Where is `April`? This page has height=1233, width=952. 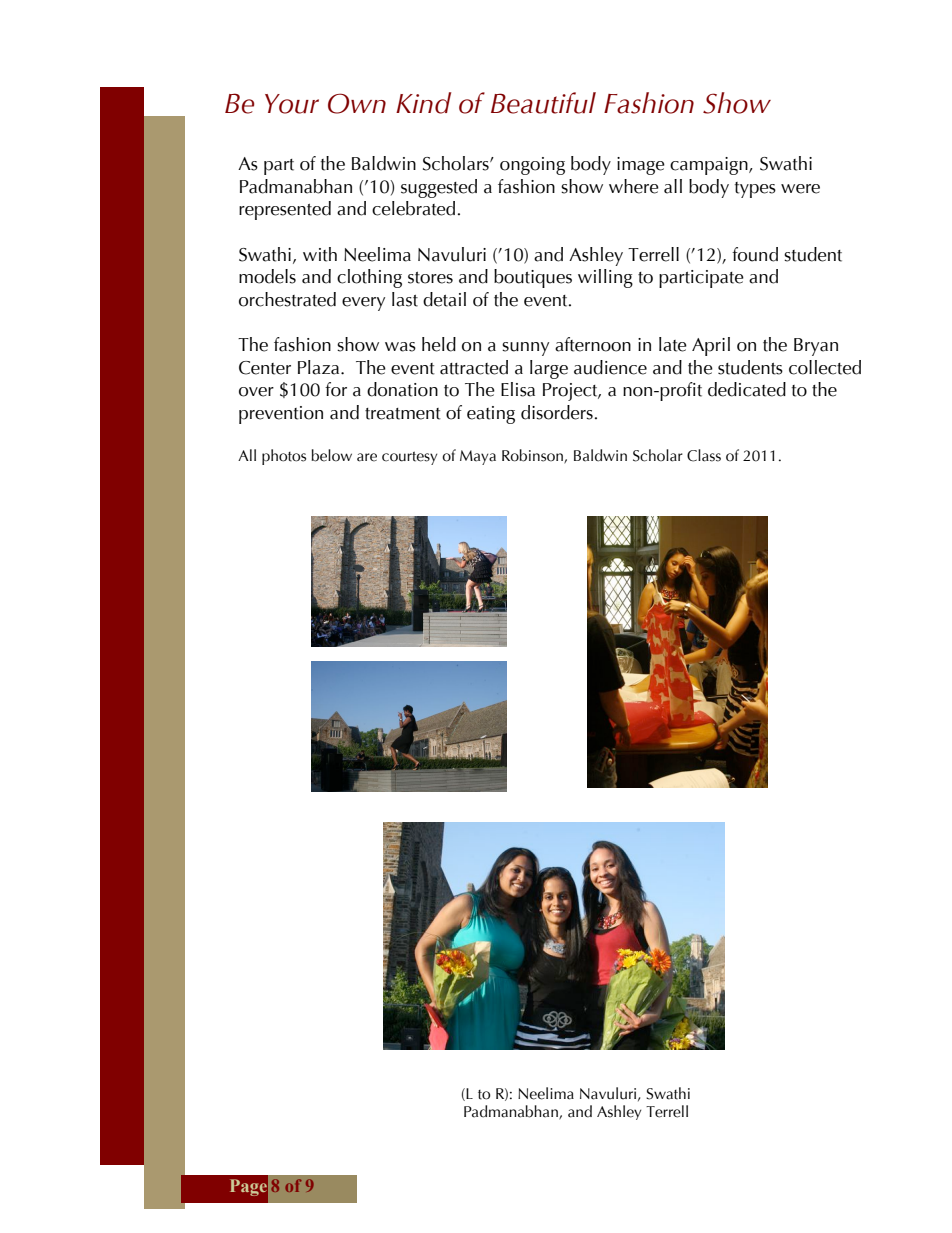
April is located at coordinates (711, 346).
